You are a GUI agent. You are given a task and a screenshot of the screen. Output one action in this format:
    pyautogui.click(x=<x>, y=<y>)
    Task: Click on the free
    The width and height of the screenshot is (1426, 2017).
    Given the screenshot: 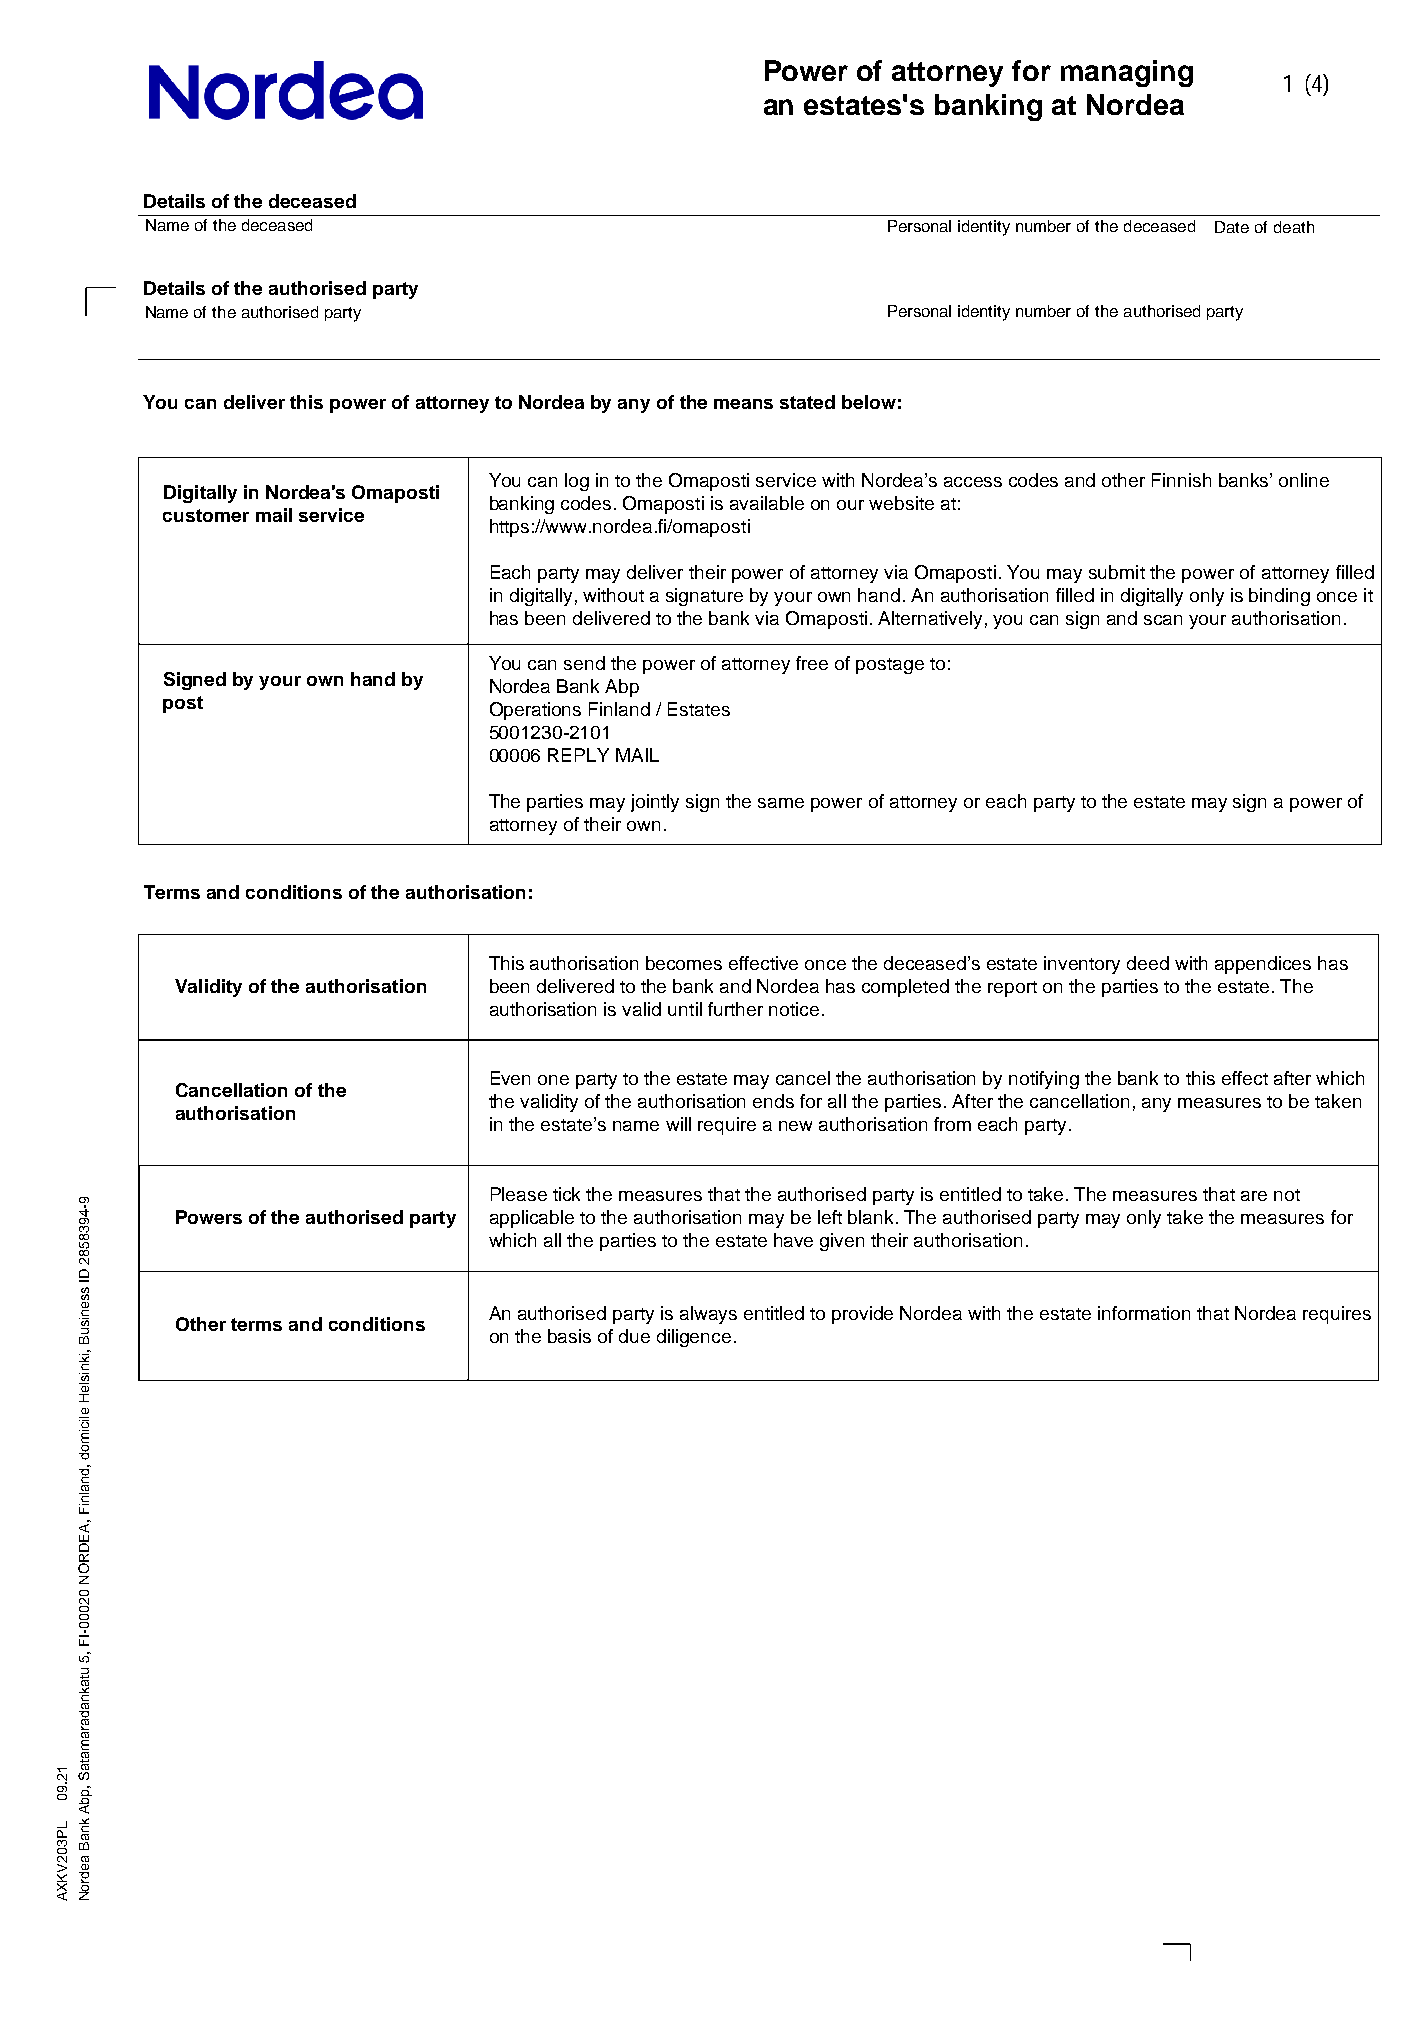 What is the action you would take?
    pyautogui.click(x=812, y=663)
